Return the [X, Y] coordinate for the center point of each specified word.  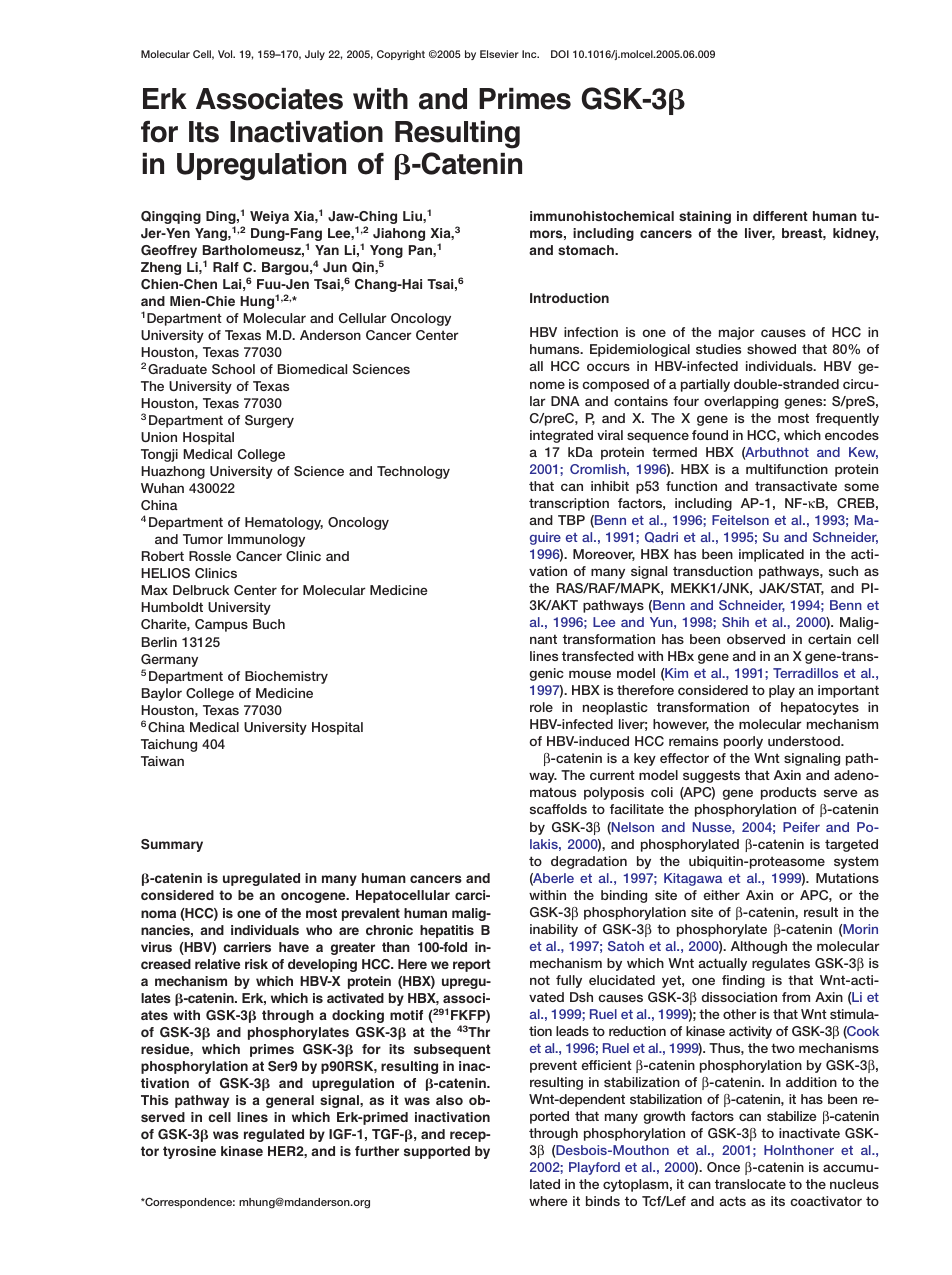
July [315, 55]
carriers [247, 947]
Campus [221, 625]
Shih [735, 622]
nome [547, 385]
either [721, 895]
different [780, 216]
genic [546, 674]
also [449, 1100]
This [155, 1100]
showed [771, 349]
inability [554, 930]
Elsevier [499, 54]
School [233, 369]
